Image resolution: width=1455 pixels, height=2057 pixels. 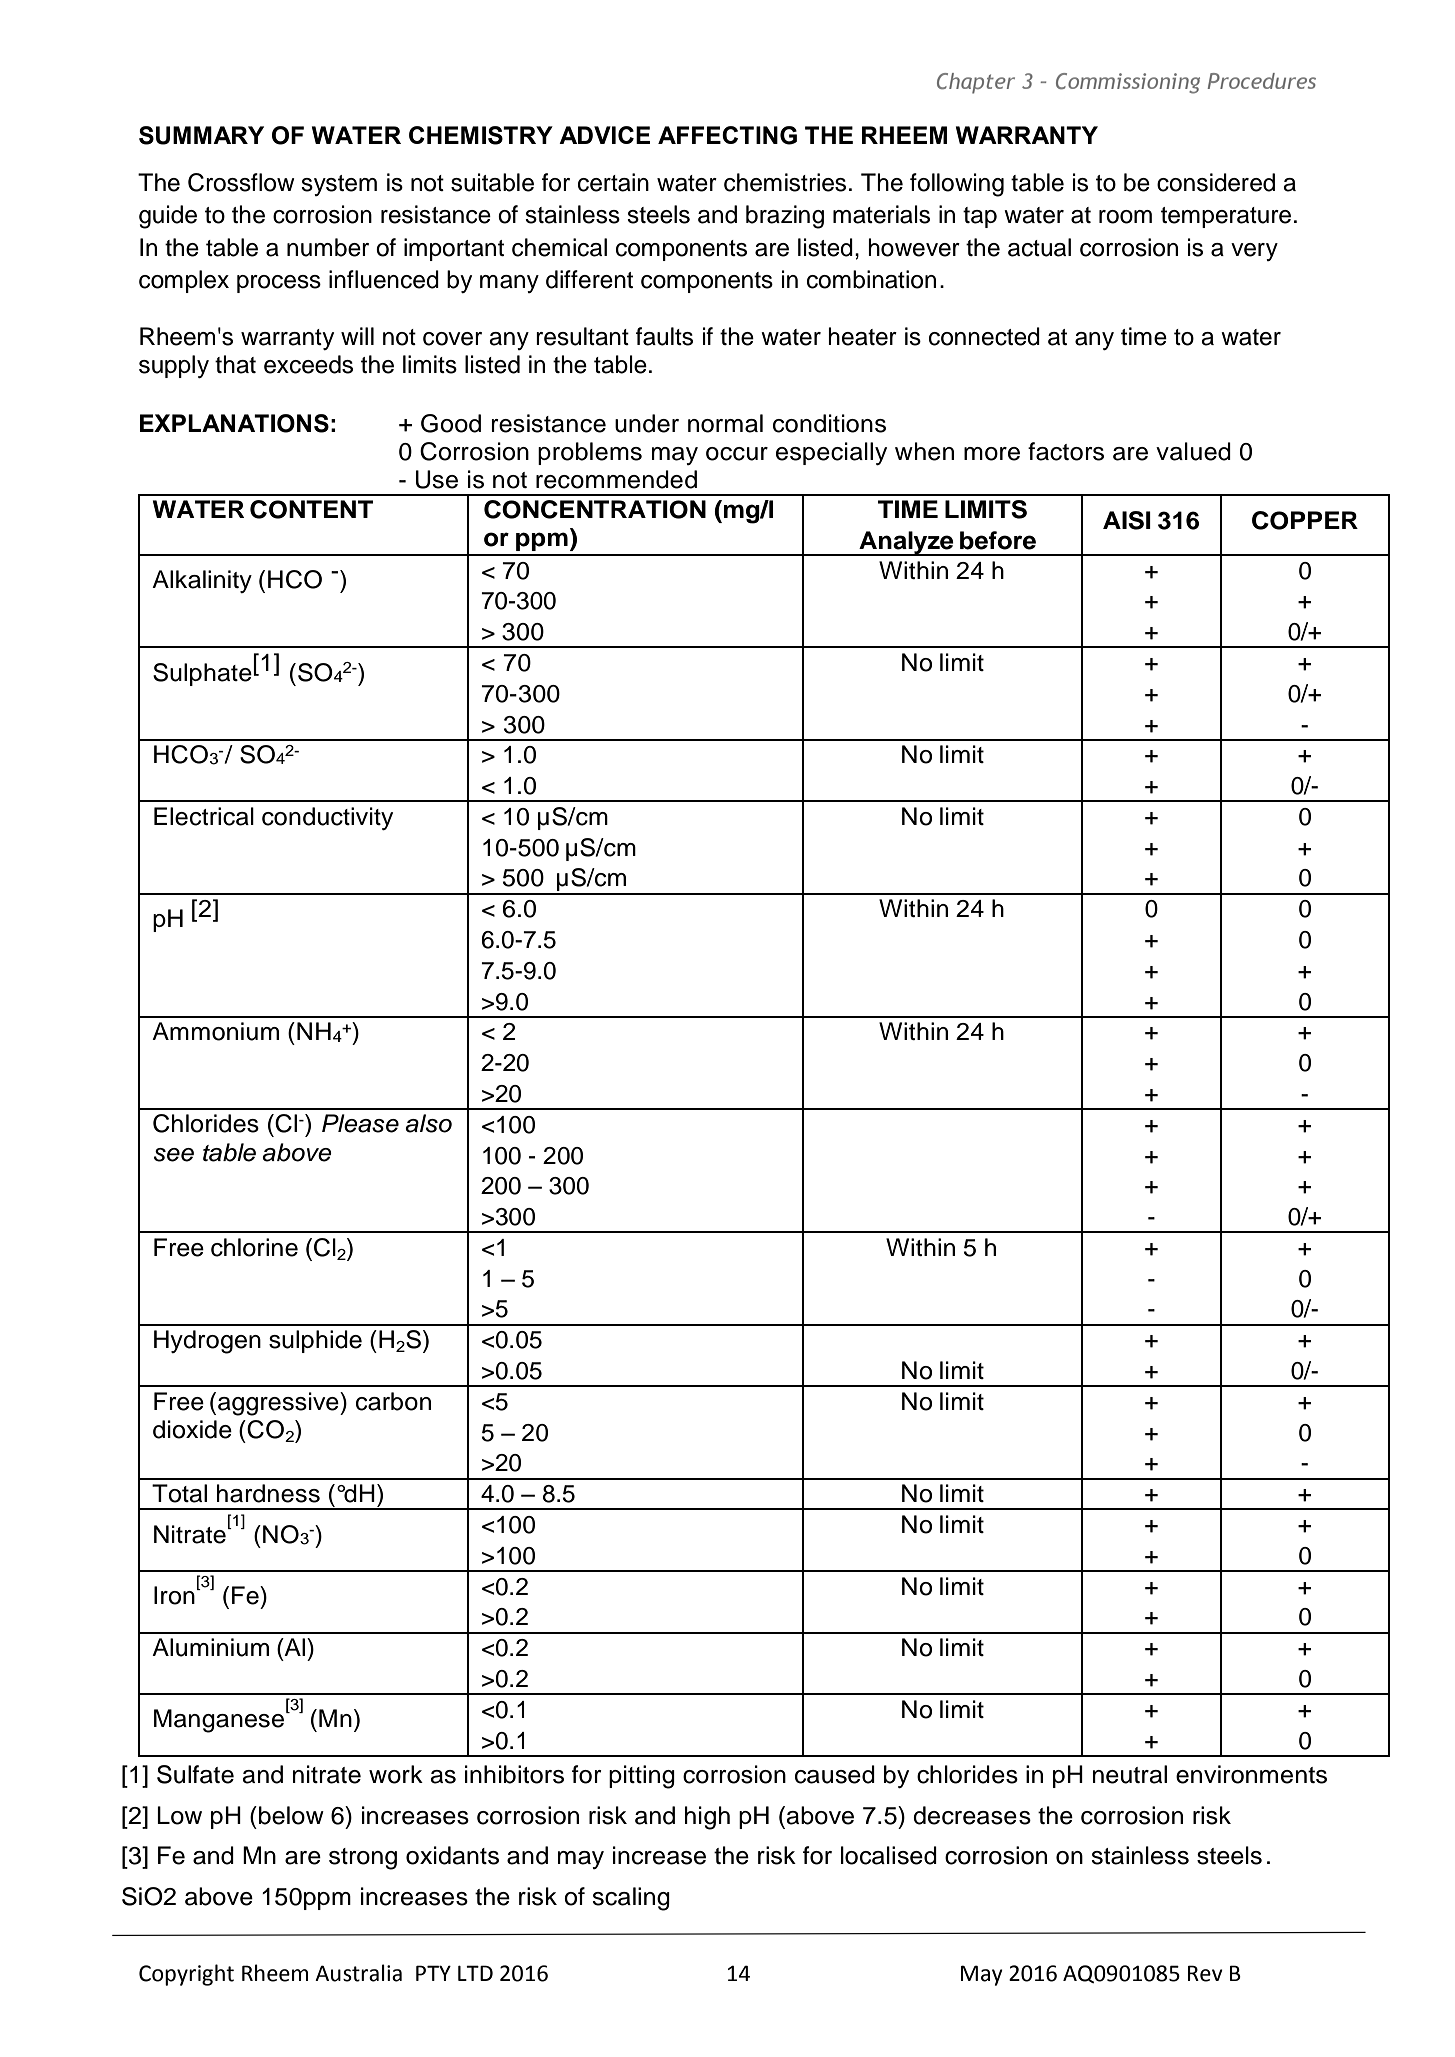 I want to click on Commissioning, so click(x=1128, y=83).
